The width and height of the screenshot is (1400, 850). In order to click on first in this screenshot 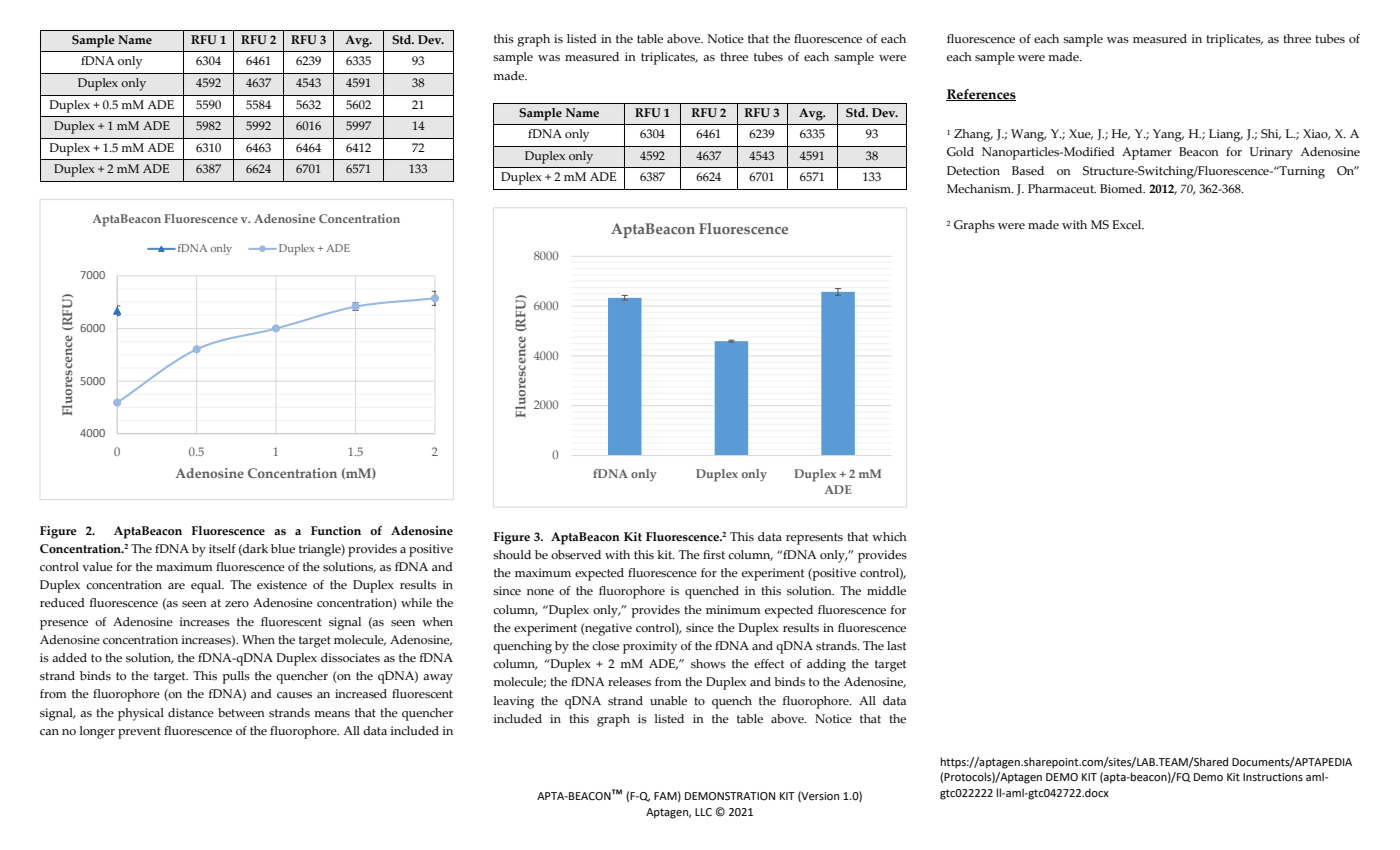, I will do `click(714, 554)`.
